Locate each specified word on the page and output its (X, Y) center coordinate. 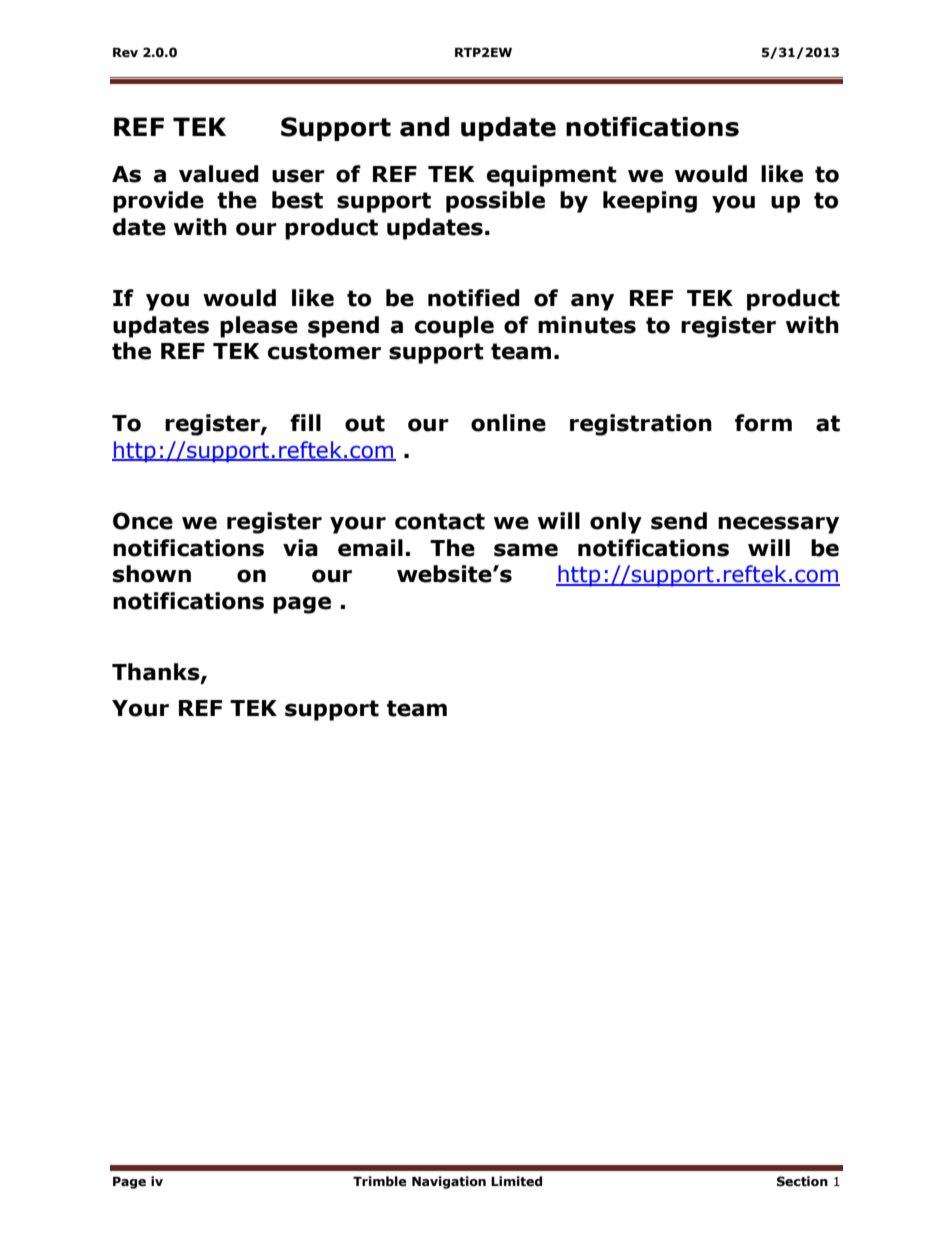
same (526, 550)
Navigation (449, 1182)
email (370, 548)
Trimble (380, 1181)
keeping (650, 202)
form (763, 423)
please (259, 327)
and (424, 127)
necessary (778, 525)
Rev (125, 53)
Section (802, 1181)
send (679, 521)
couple (454, 327)
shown (152, 574)
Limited (516, 1181)
